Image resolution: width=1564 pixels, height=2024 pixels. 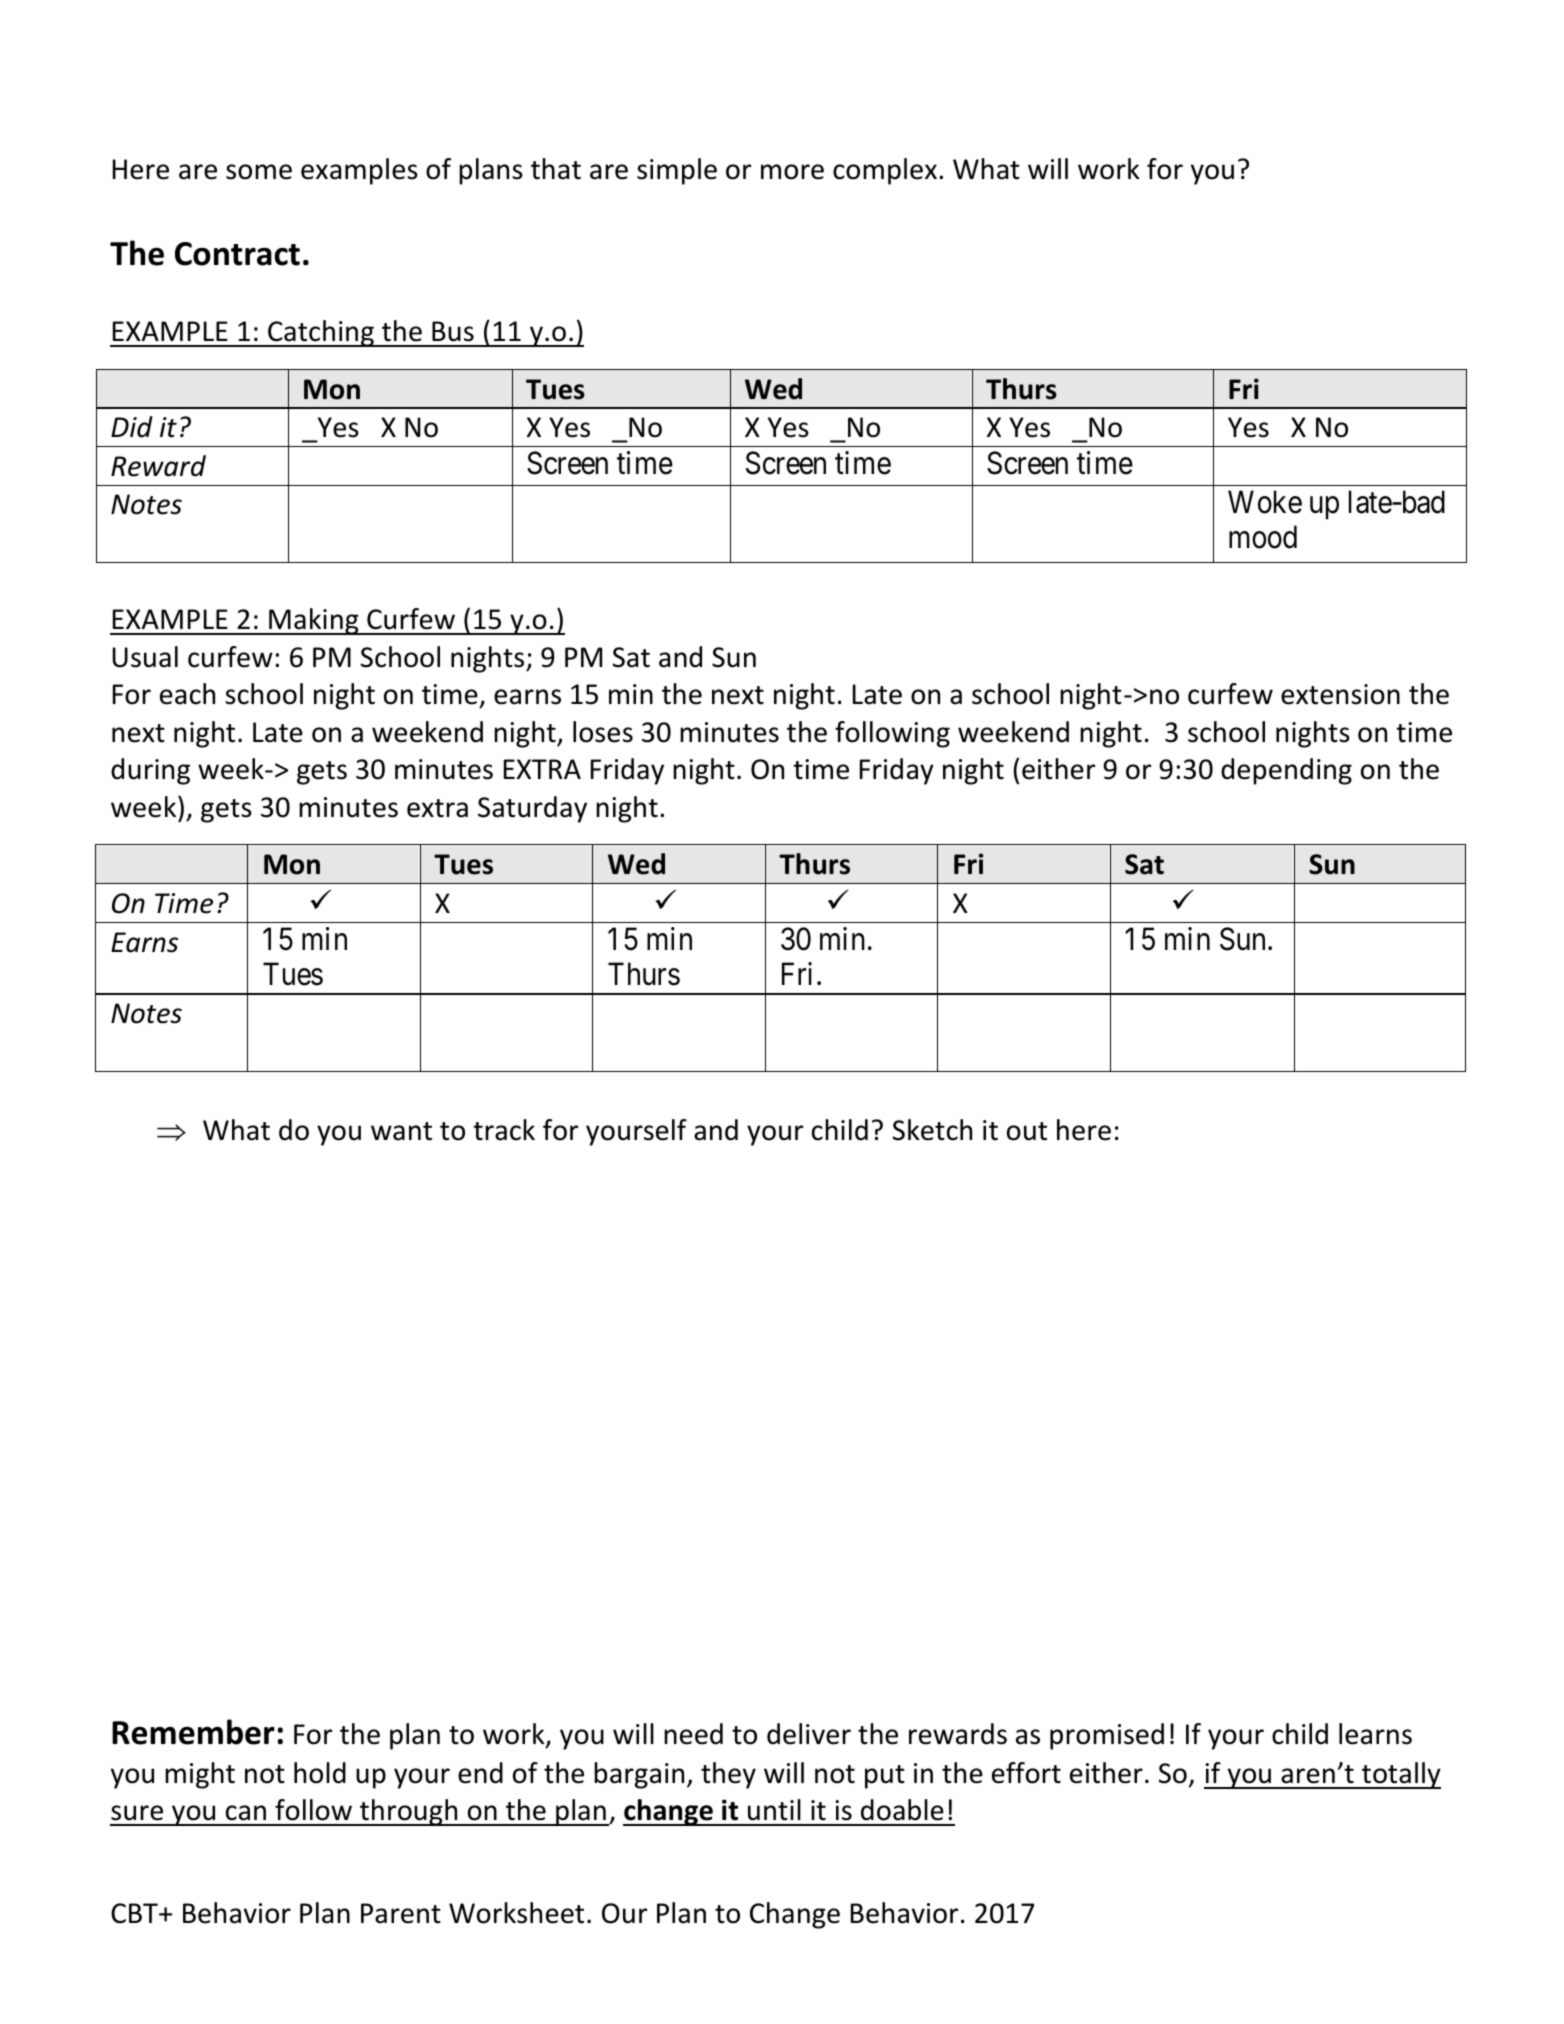 What do you see at coordinates (246, 1813) in the page?
I see `can` at bounding box center [246, 1813].
